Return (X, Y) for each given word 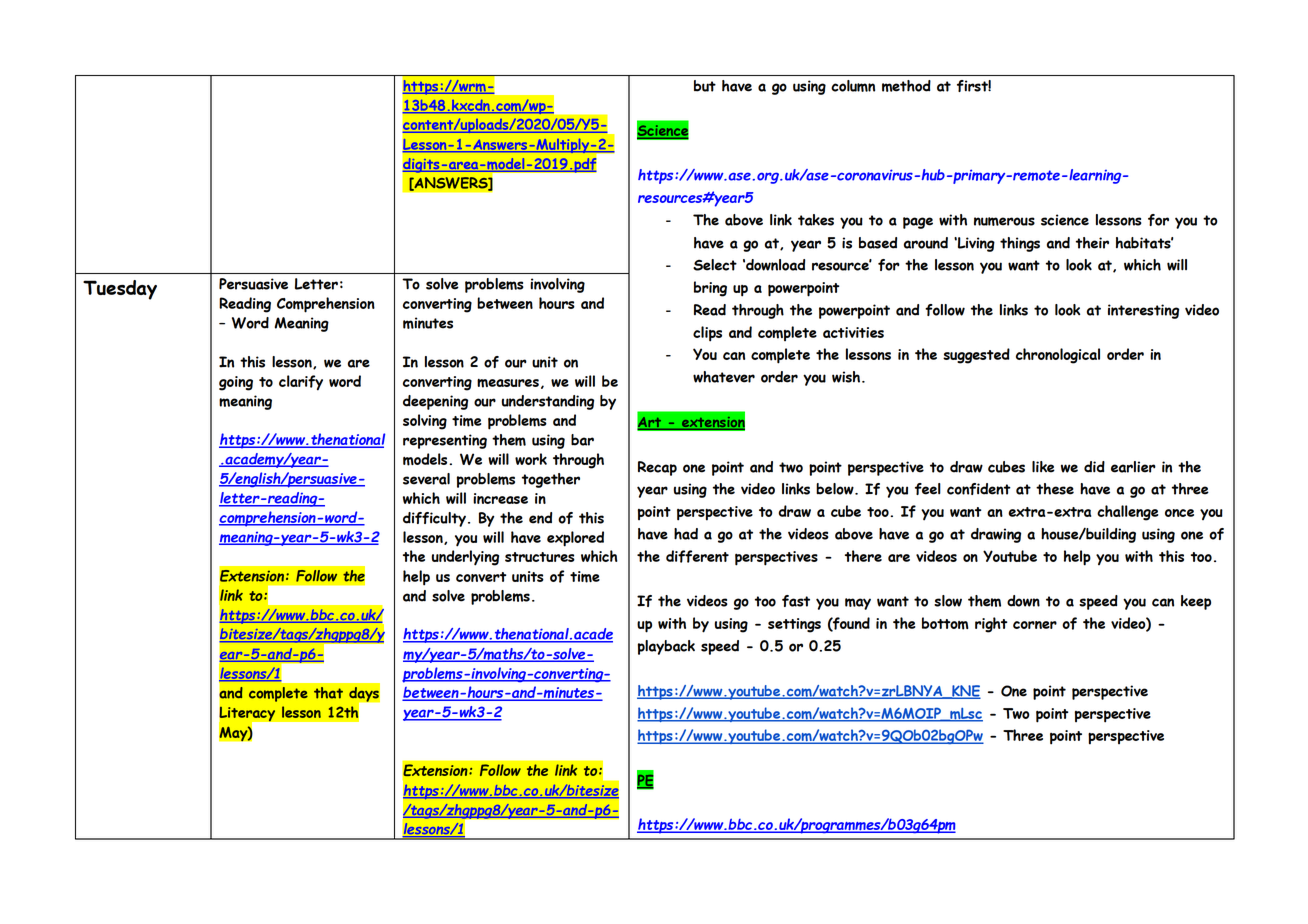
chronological (1058, 356)
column (853, 86)
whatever (724, 377)
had (686, 534)
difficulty (434, 519)
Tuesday (120, 290)
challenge (1128, 513)
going (236, 383)
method (906, 86)
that (328, 693)
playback (666, 647)
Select (715, 265)
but (705, 86)
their (1092, 243)
